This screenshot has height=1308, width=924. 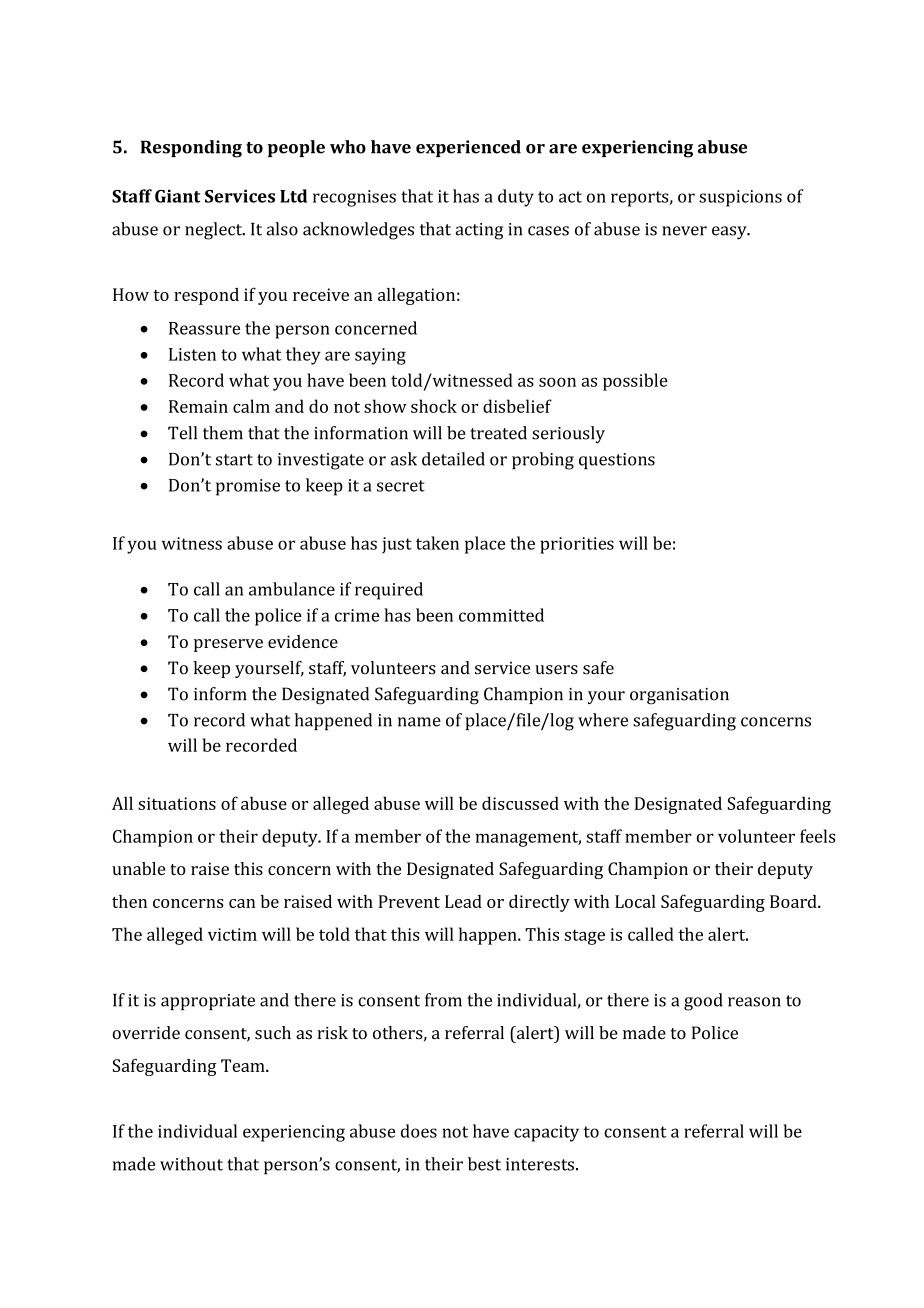 I want to click on Board, so click(x=794, y=901).
